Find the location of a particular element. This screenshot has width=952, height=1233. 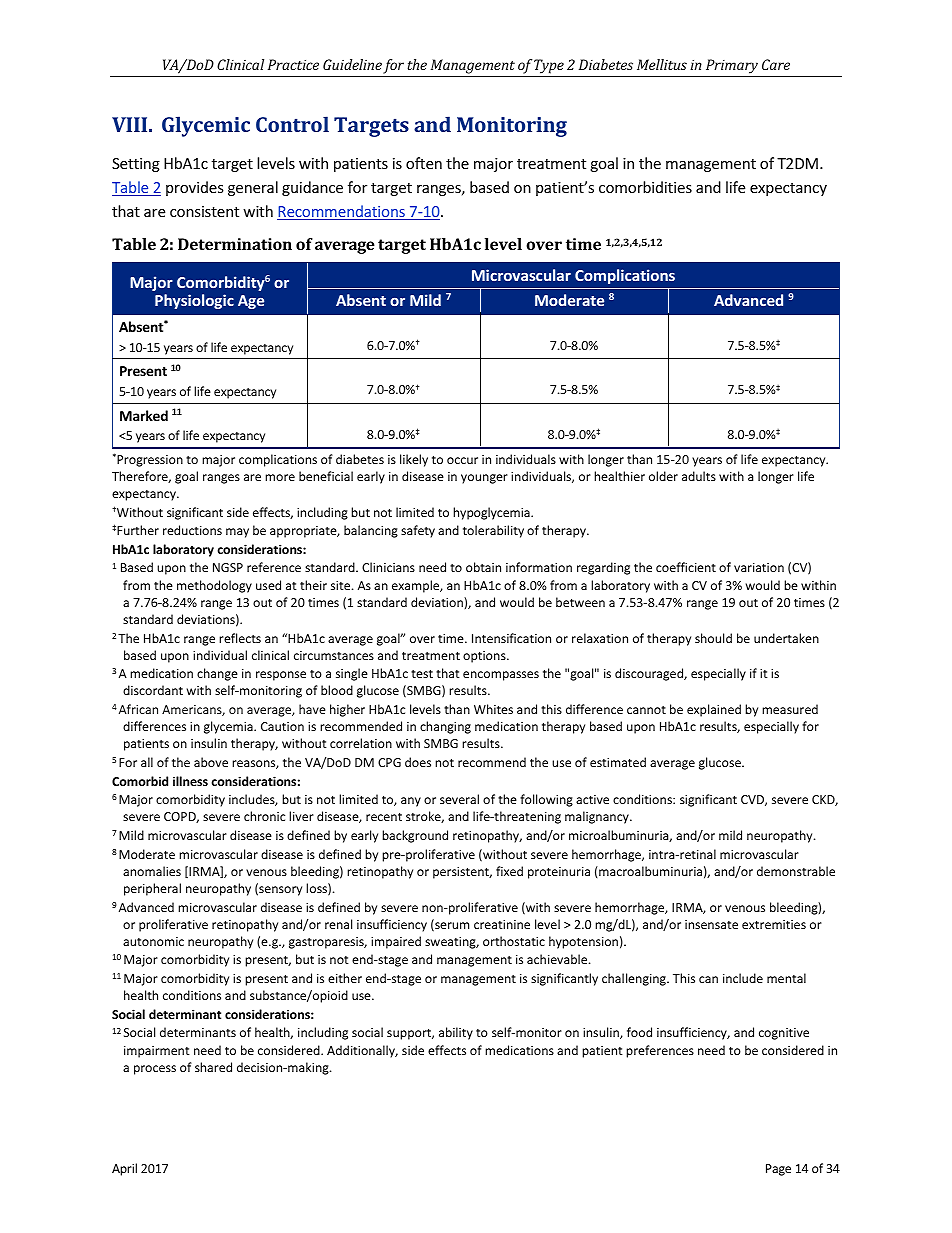

methodology is located at coordinates (214, 586).
